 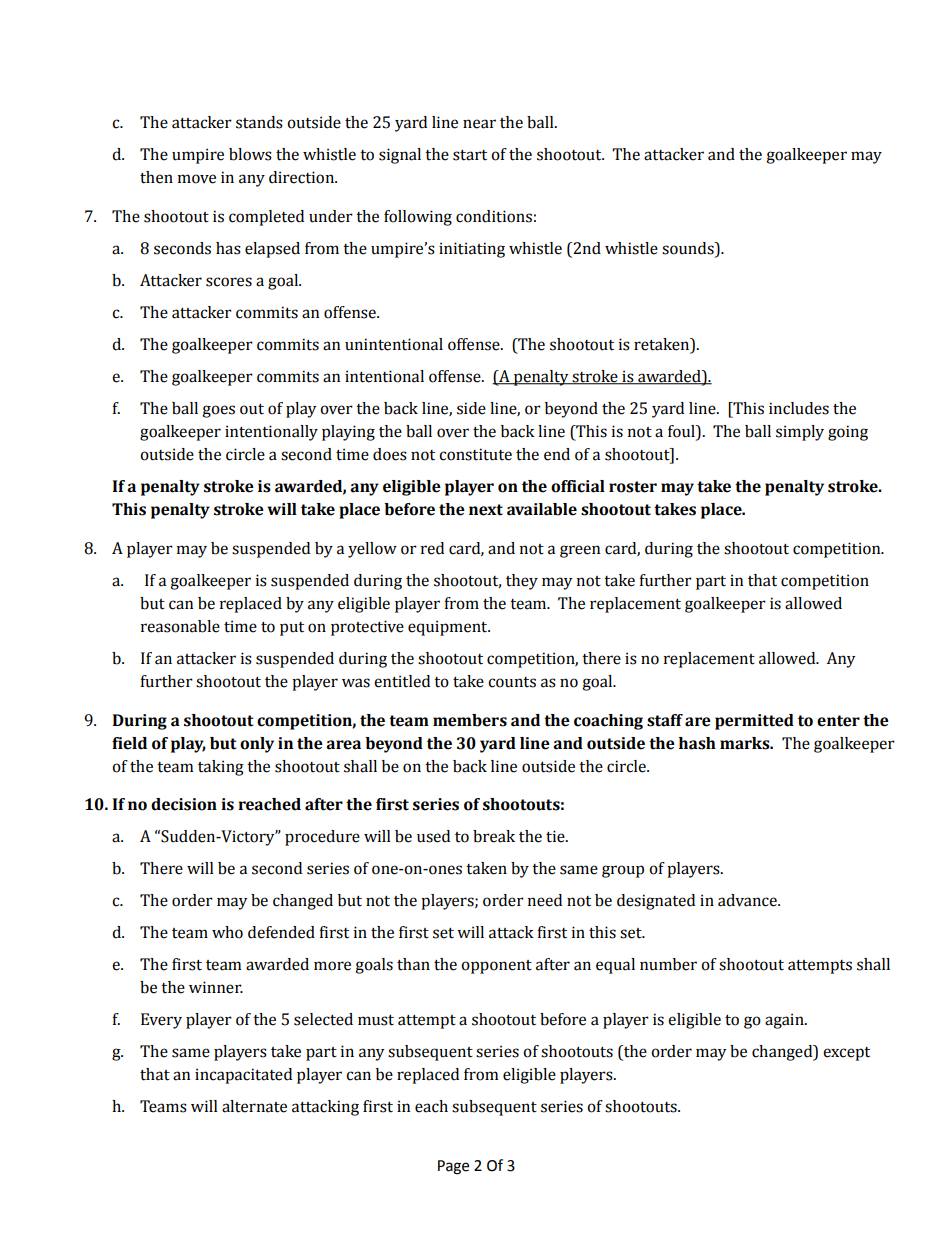 What do you see at coordinates (486, 510) in the screenshot?
I see `next` at bounding box center [486, 510].
